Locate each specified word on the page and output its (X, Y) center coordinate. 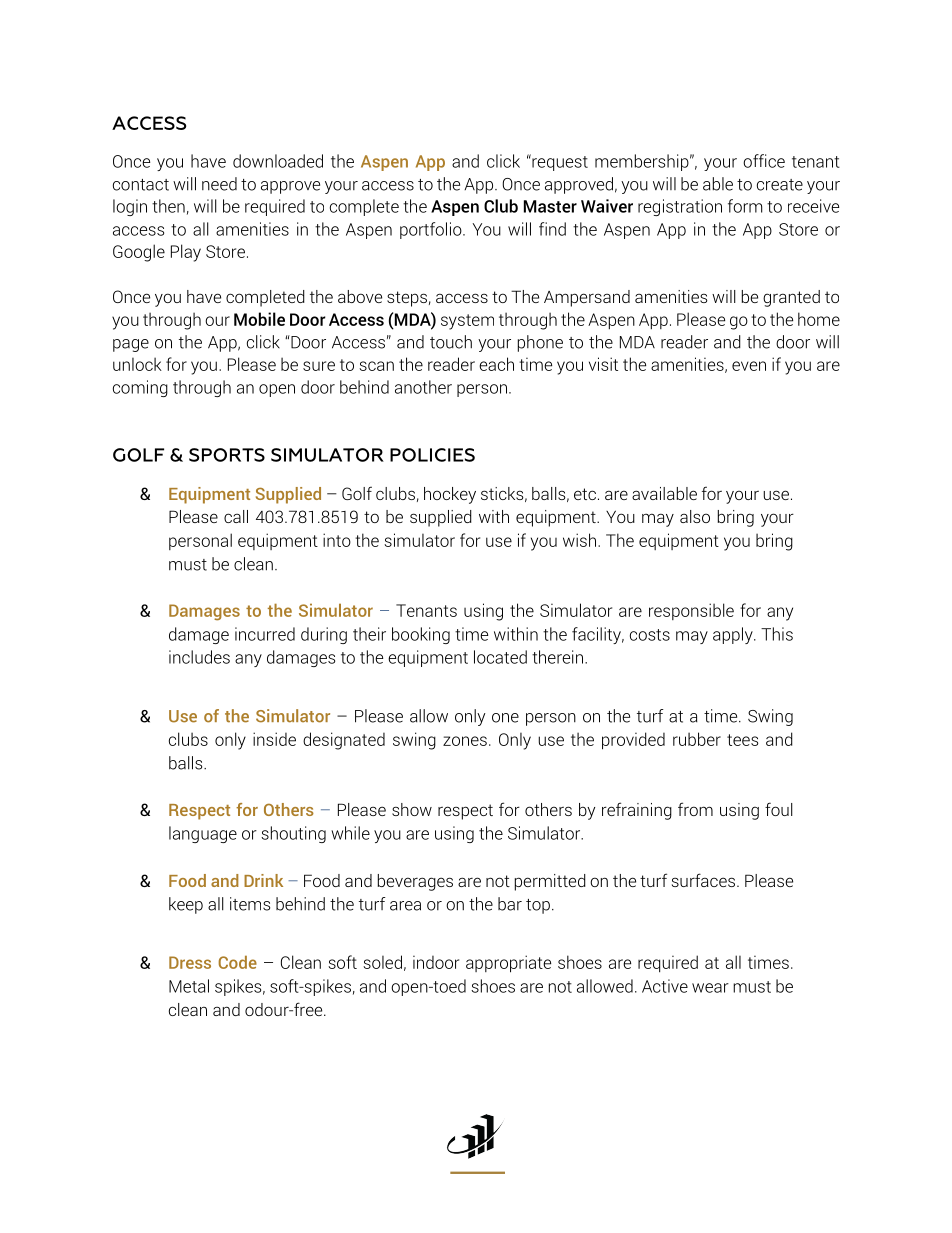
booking (421, 635)
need (219, 184)
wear (710, 988)
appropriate (508, 964)
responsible (691, 611)
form (745, 206)
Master (550, 206)
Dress (190, 962)
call (236, 516)
